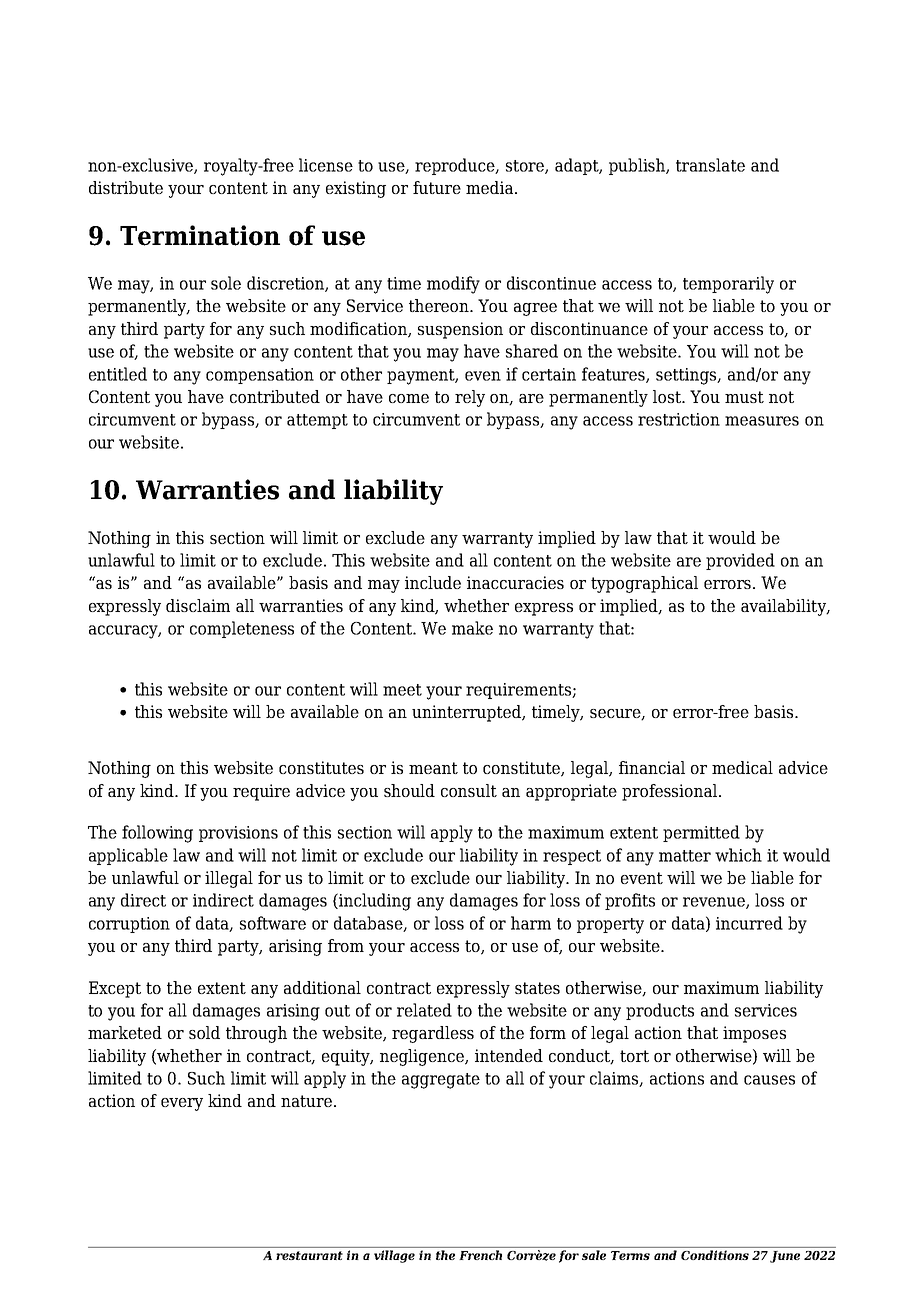 The height and width of the document is (1308, 924). What do you see at coordinates (715, 1255) in the document?
I see `Conditions` at bounding box center [715, 1255].
